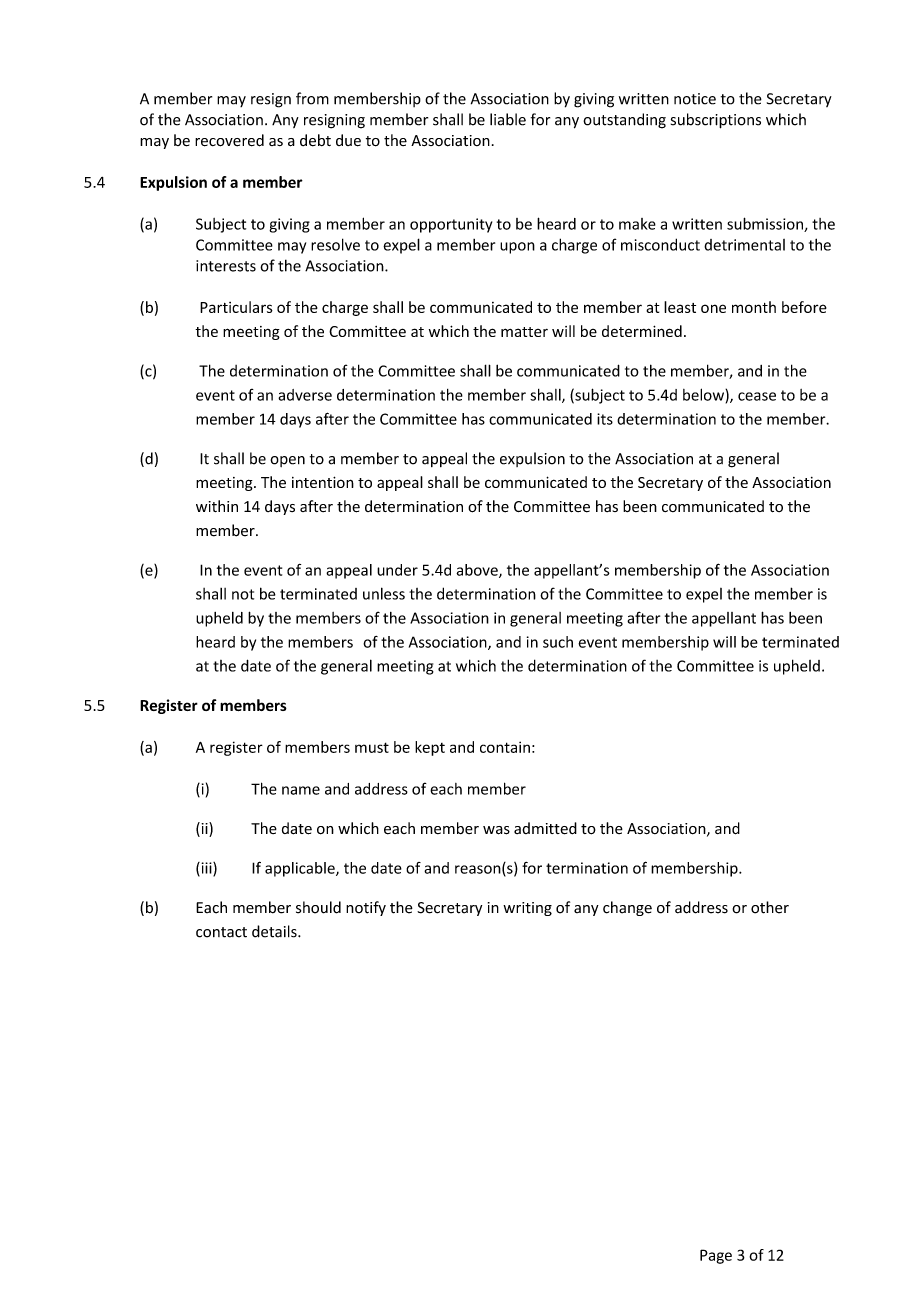  Describe the element at coordinates (770, 907) in the image. I see `other` at that location.
